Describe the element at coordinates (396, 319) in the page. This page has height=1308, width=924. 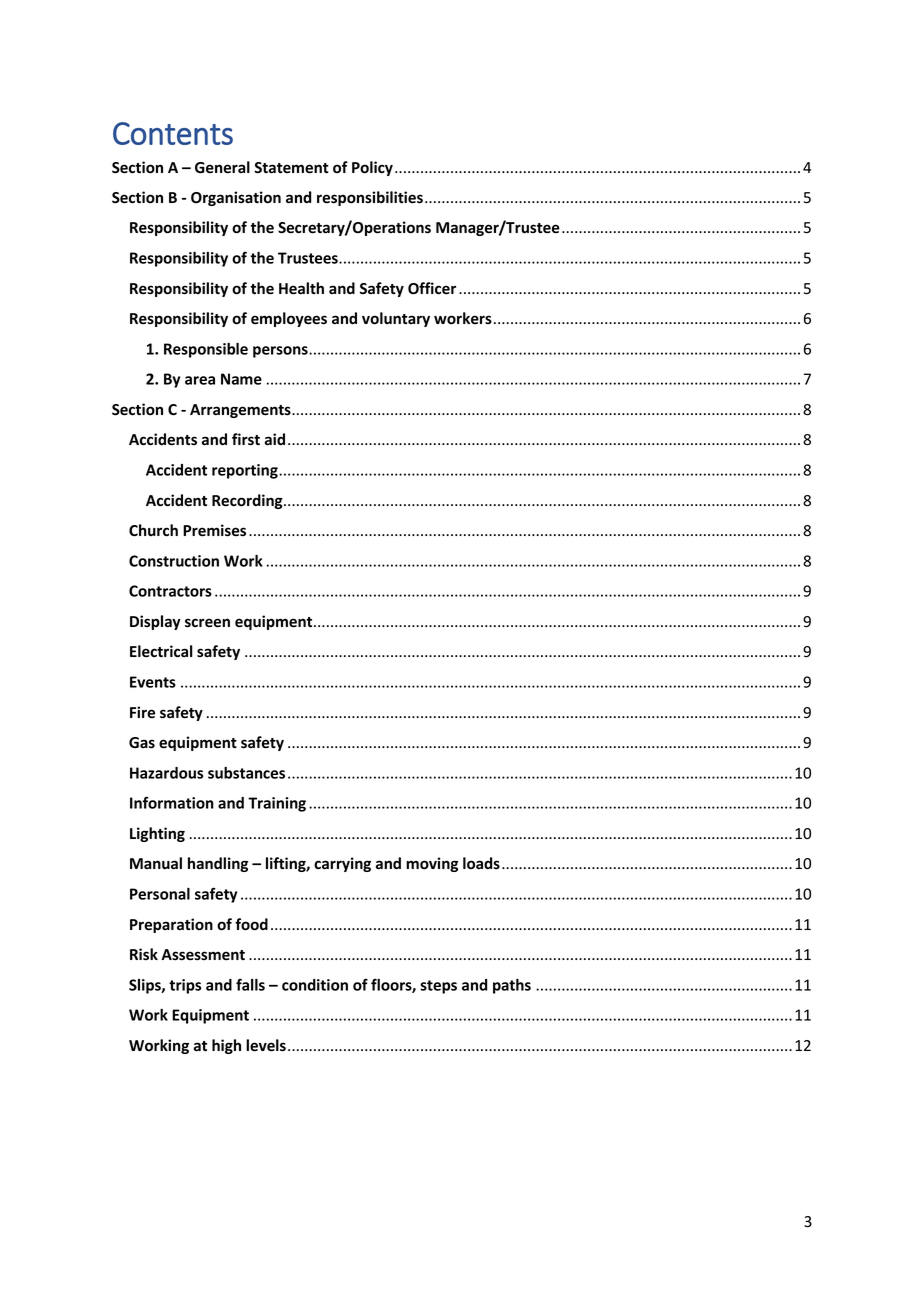
I see `voluntary` at that location.
